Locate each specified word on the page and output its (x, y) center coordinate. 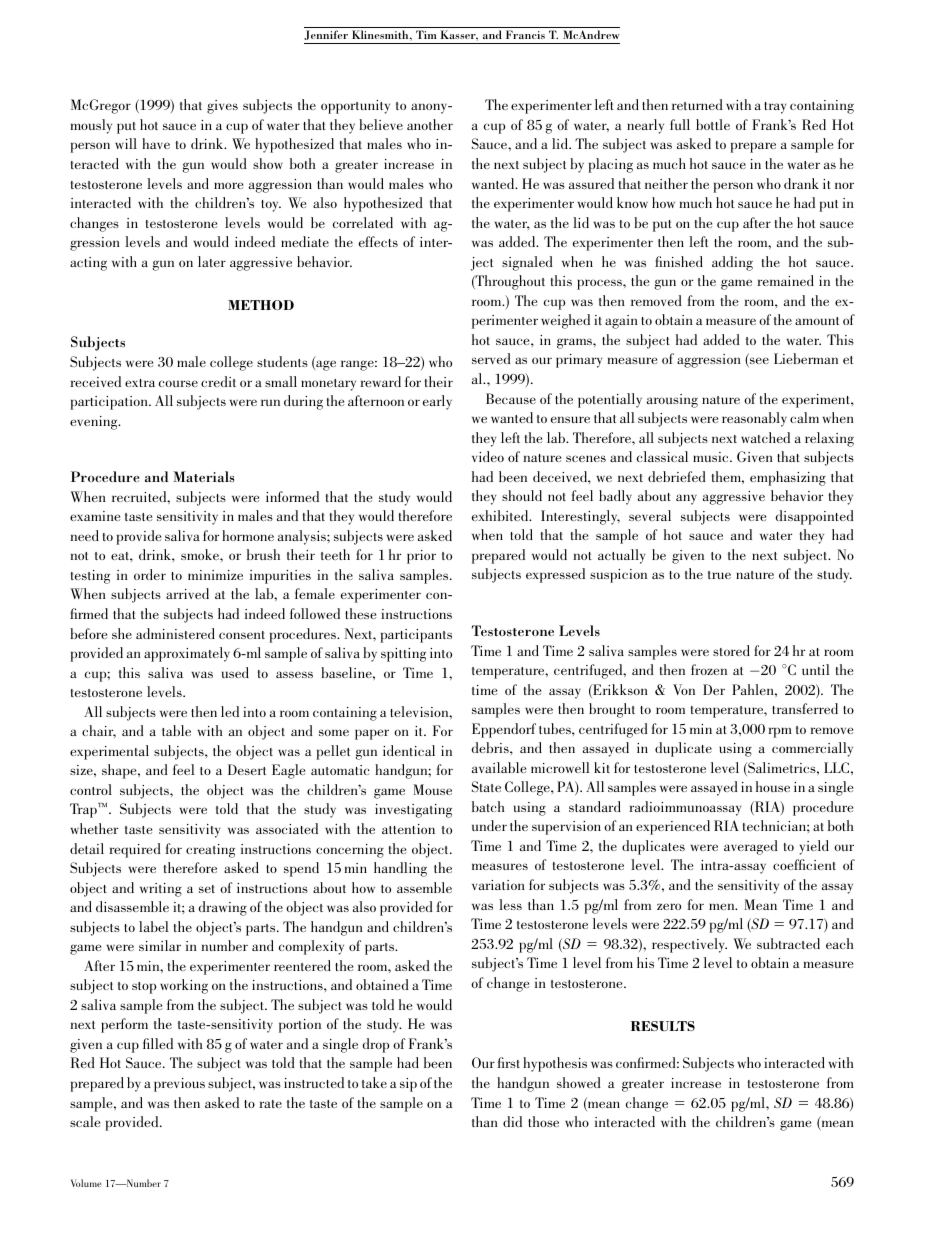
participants (416, 636)
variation (498, 885)
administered (175, 633)
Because (511, 398)
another (430, 124)
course (178, 383)
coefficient (804, 864)
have (156, 143)
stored (731, 650)
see (758, 362)
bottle (713, 124)
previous (179, 1085)
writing (161, 890)
